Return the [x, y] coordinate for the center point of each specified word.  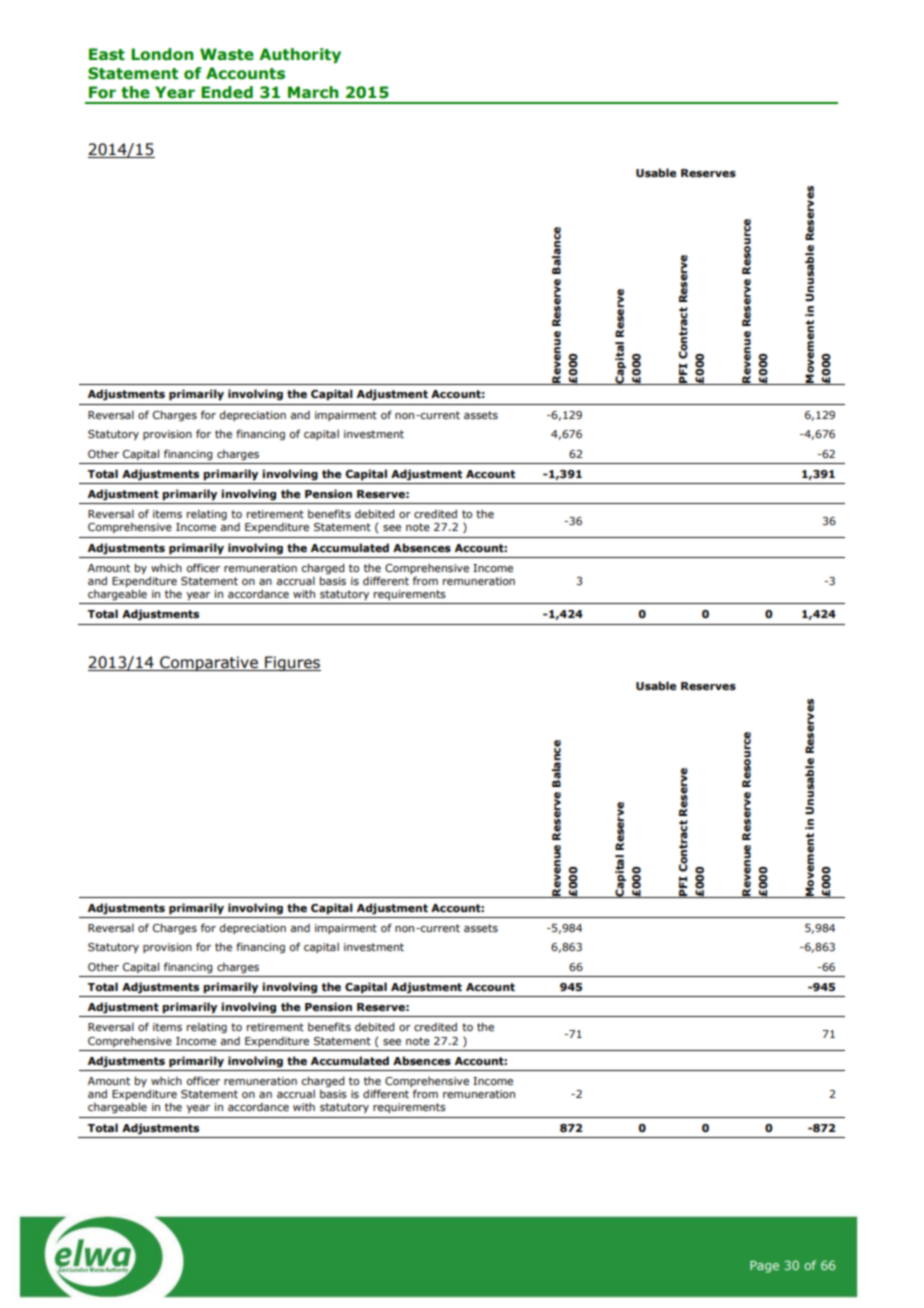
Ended [227, 92]
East [107, 54]
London [162, 54]
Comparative [209, 663]
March [313, 92]
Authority [300, 55]
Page [764, 1267]
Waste [227, 54]
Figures [292, 663]
